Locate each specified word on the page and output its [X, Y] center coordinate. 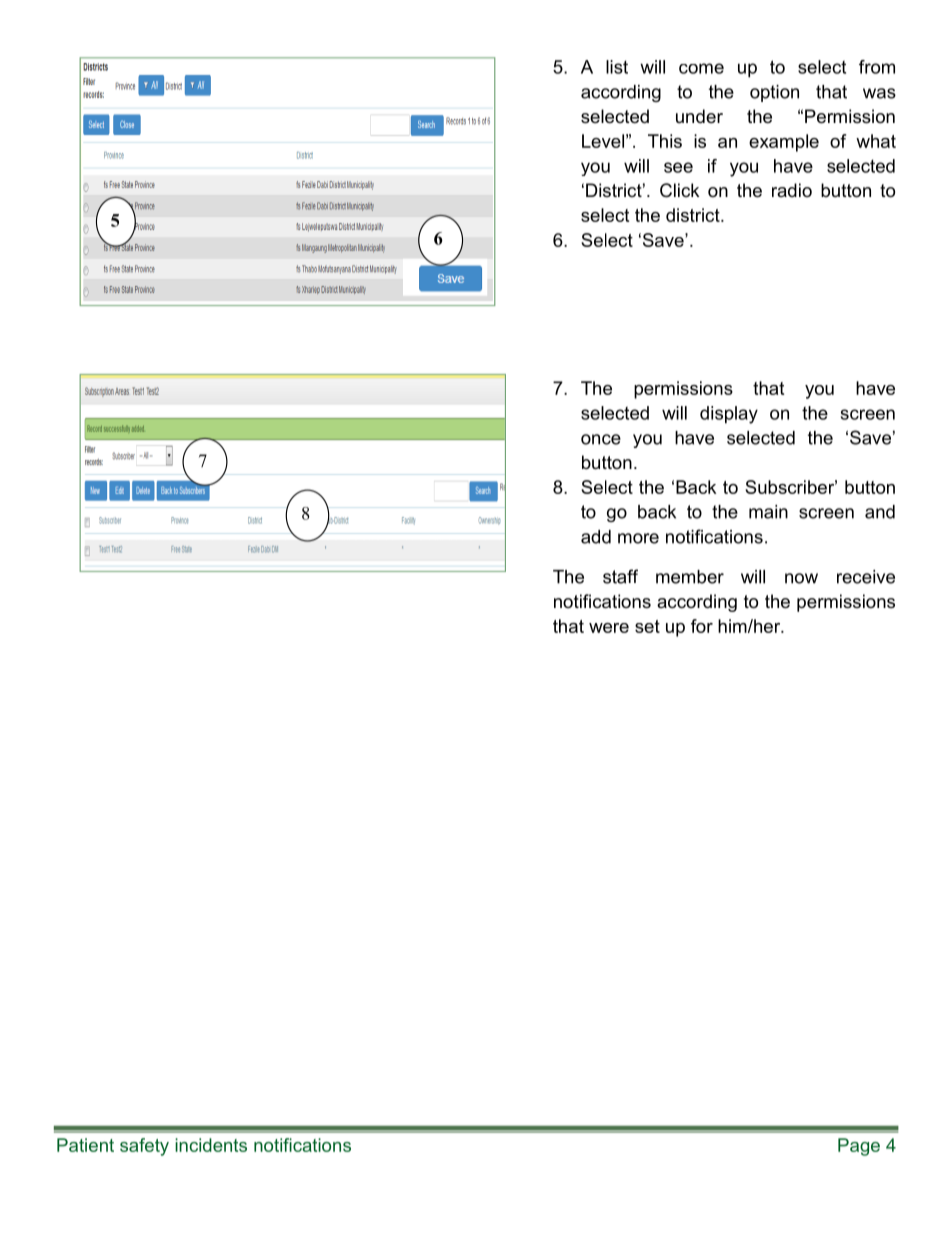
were [609, 628]
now [801, 578]
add [596, 537]
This [665, 141]
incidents [211, 1145]
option [774, 93]
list [617, 67]
